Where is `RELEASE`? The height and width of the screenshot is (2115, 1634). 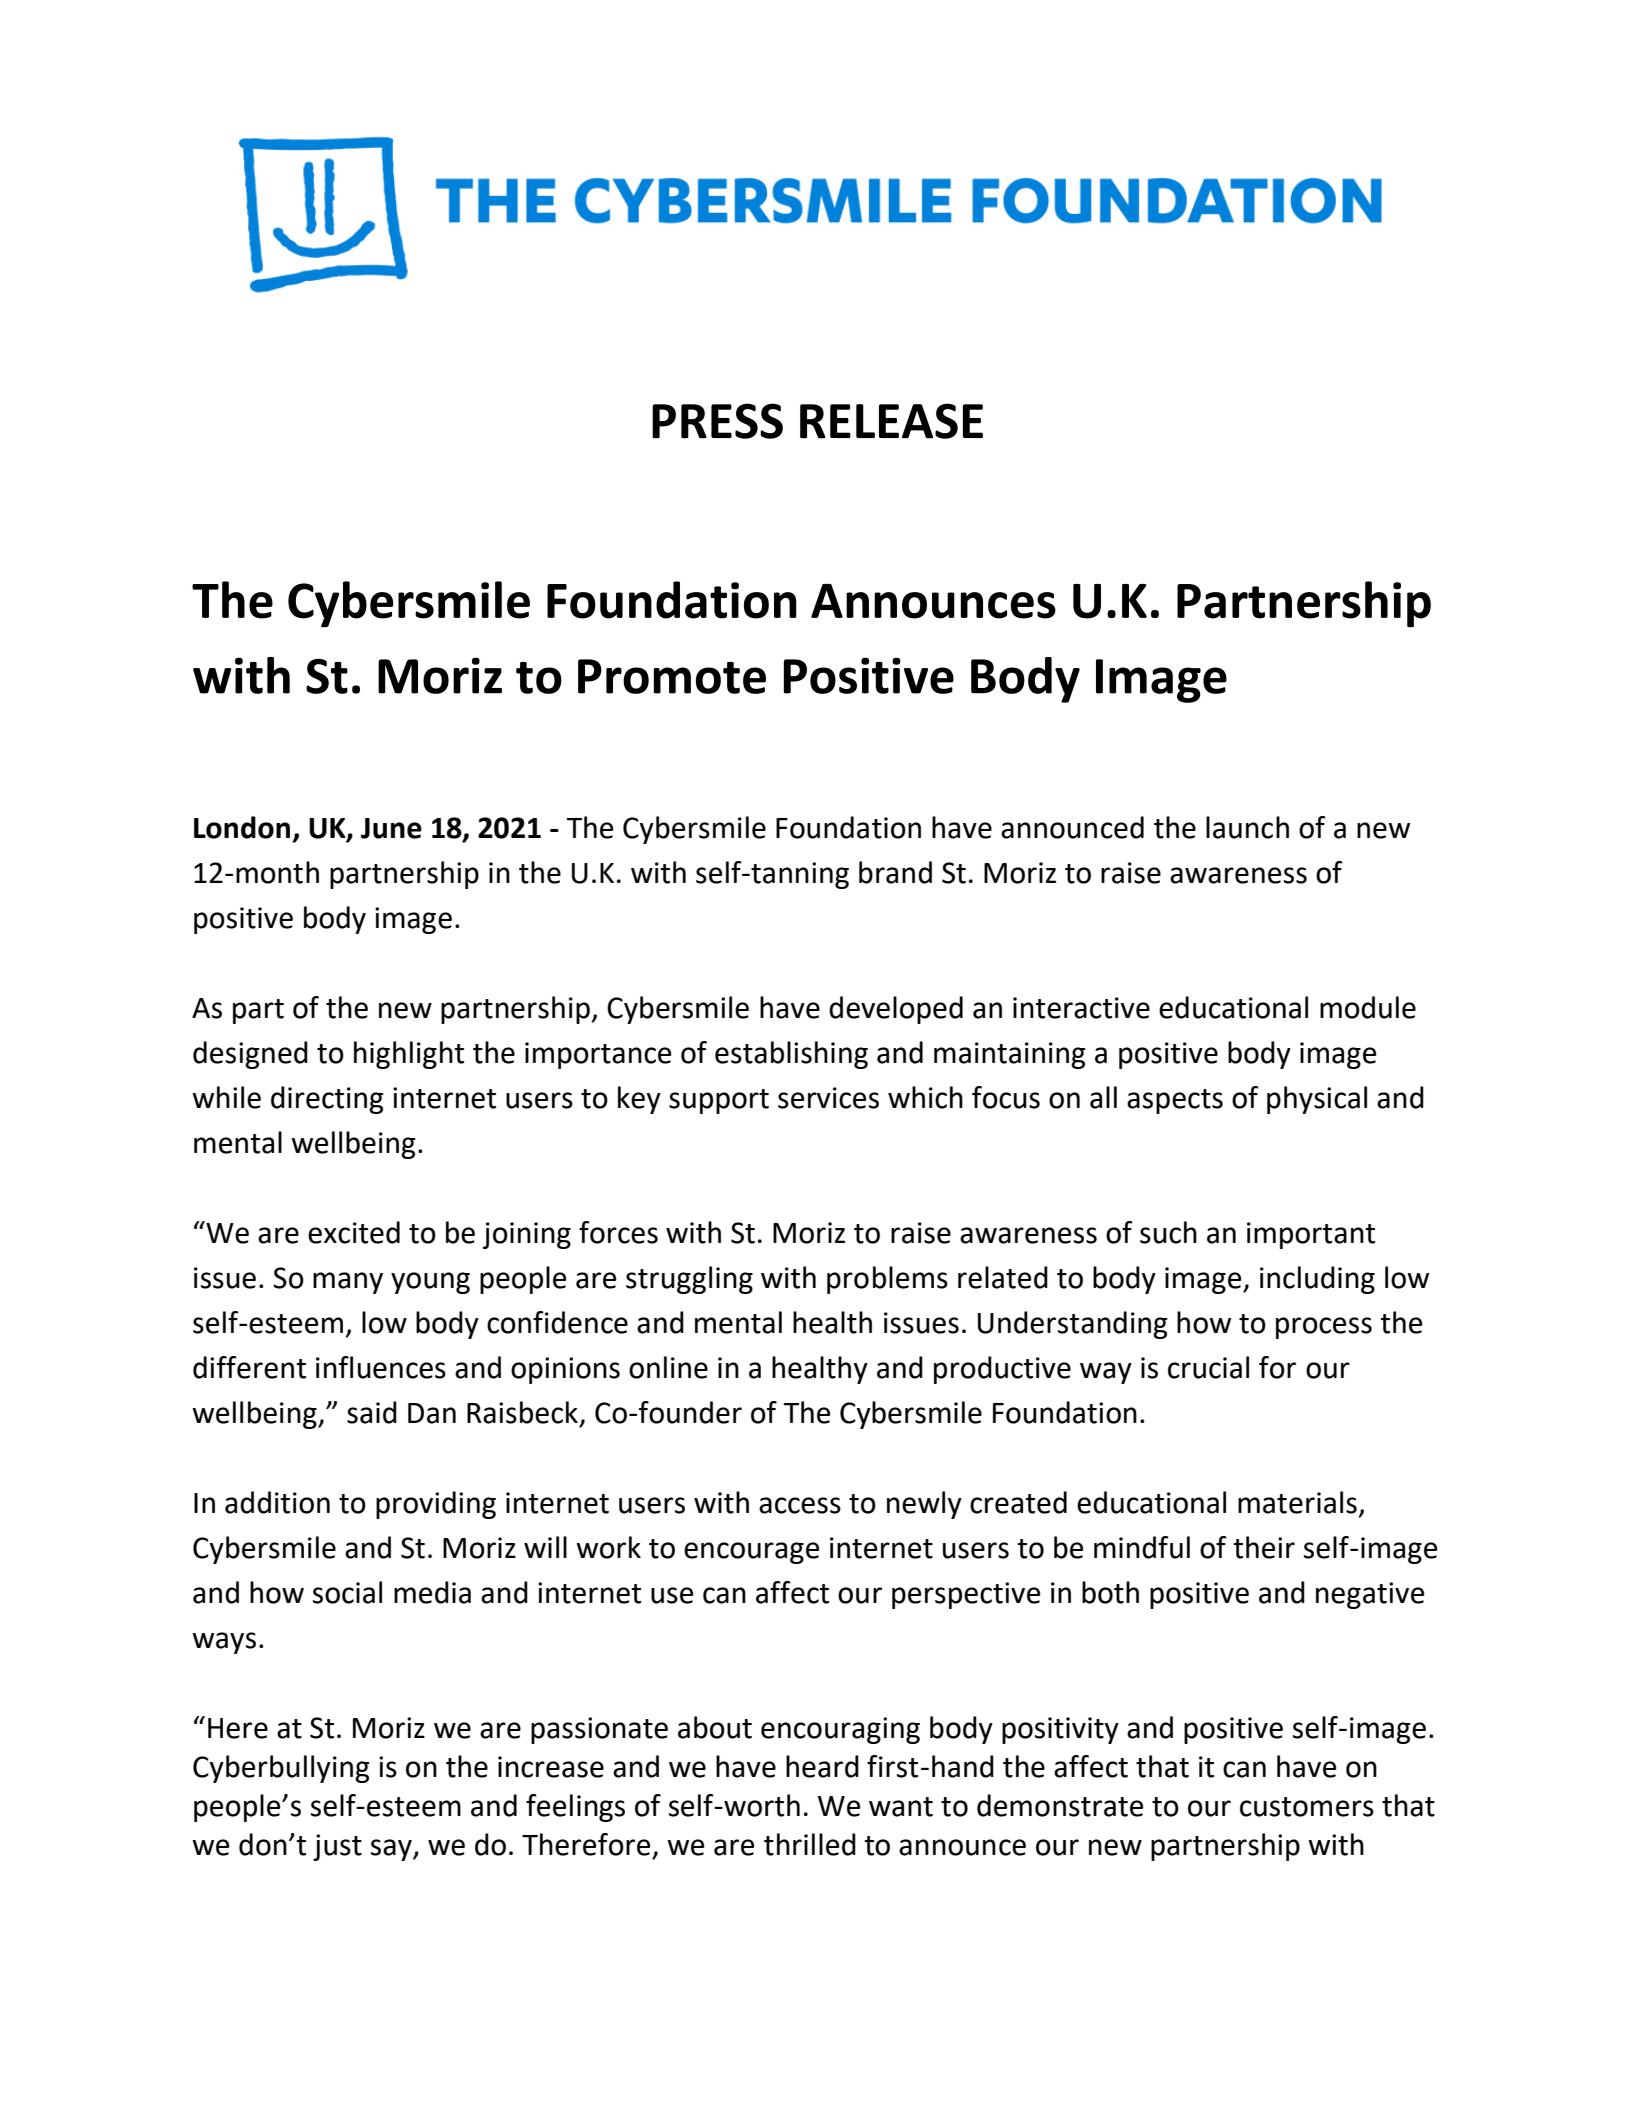
RELEASE is located at coordinates (891, 421).
